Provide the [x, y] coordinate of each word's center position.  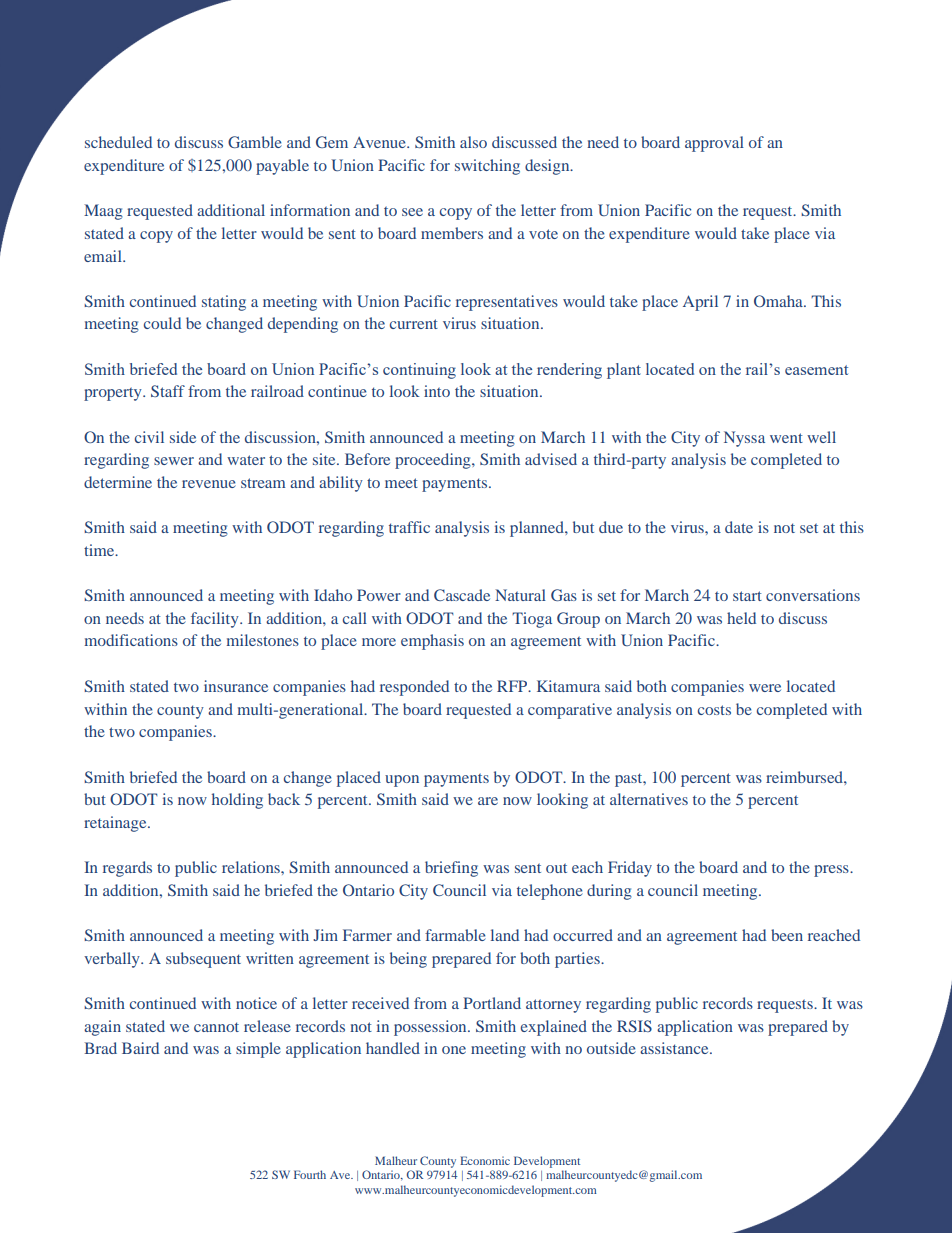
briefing [451, 869]
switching [487, 167]
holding [237, 801]
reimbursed [805, 777]
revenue [209, 484]
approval [714, 144]
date [739, 527]
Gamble [255, 142]
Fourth [310, 1174]
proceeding [434, 461]
